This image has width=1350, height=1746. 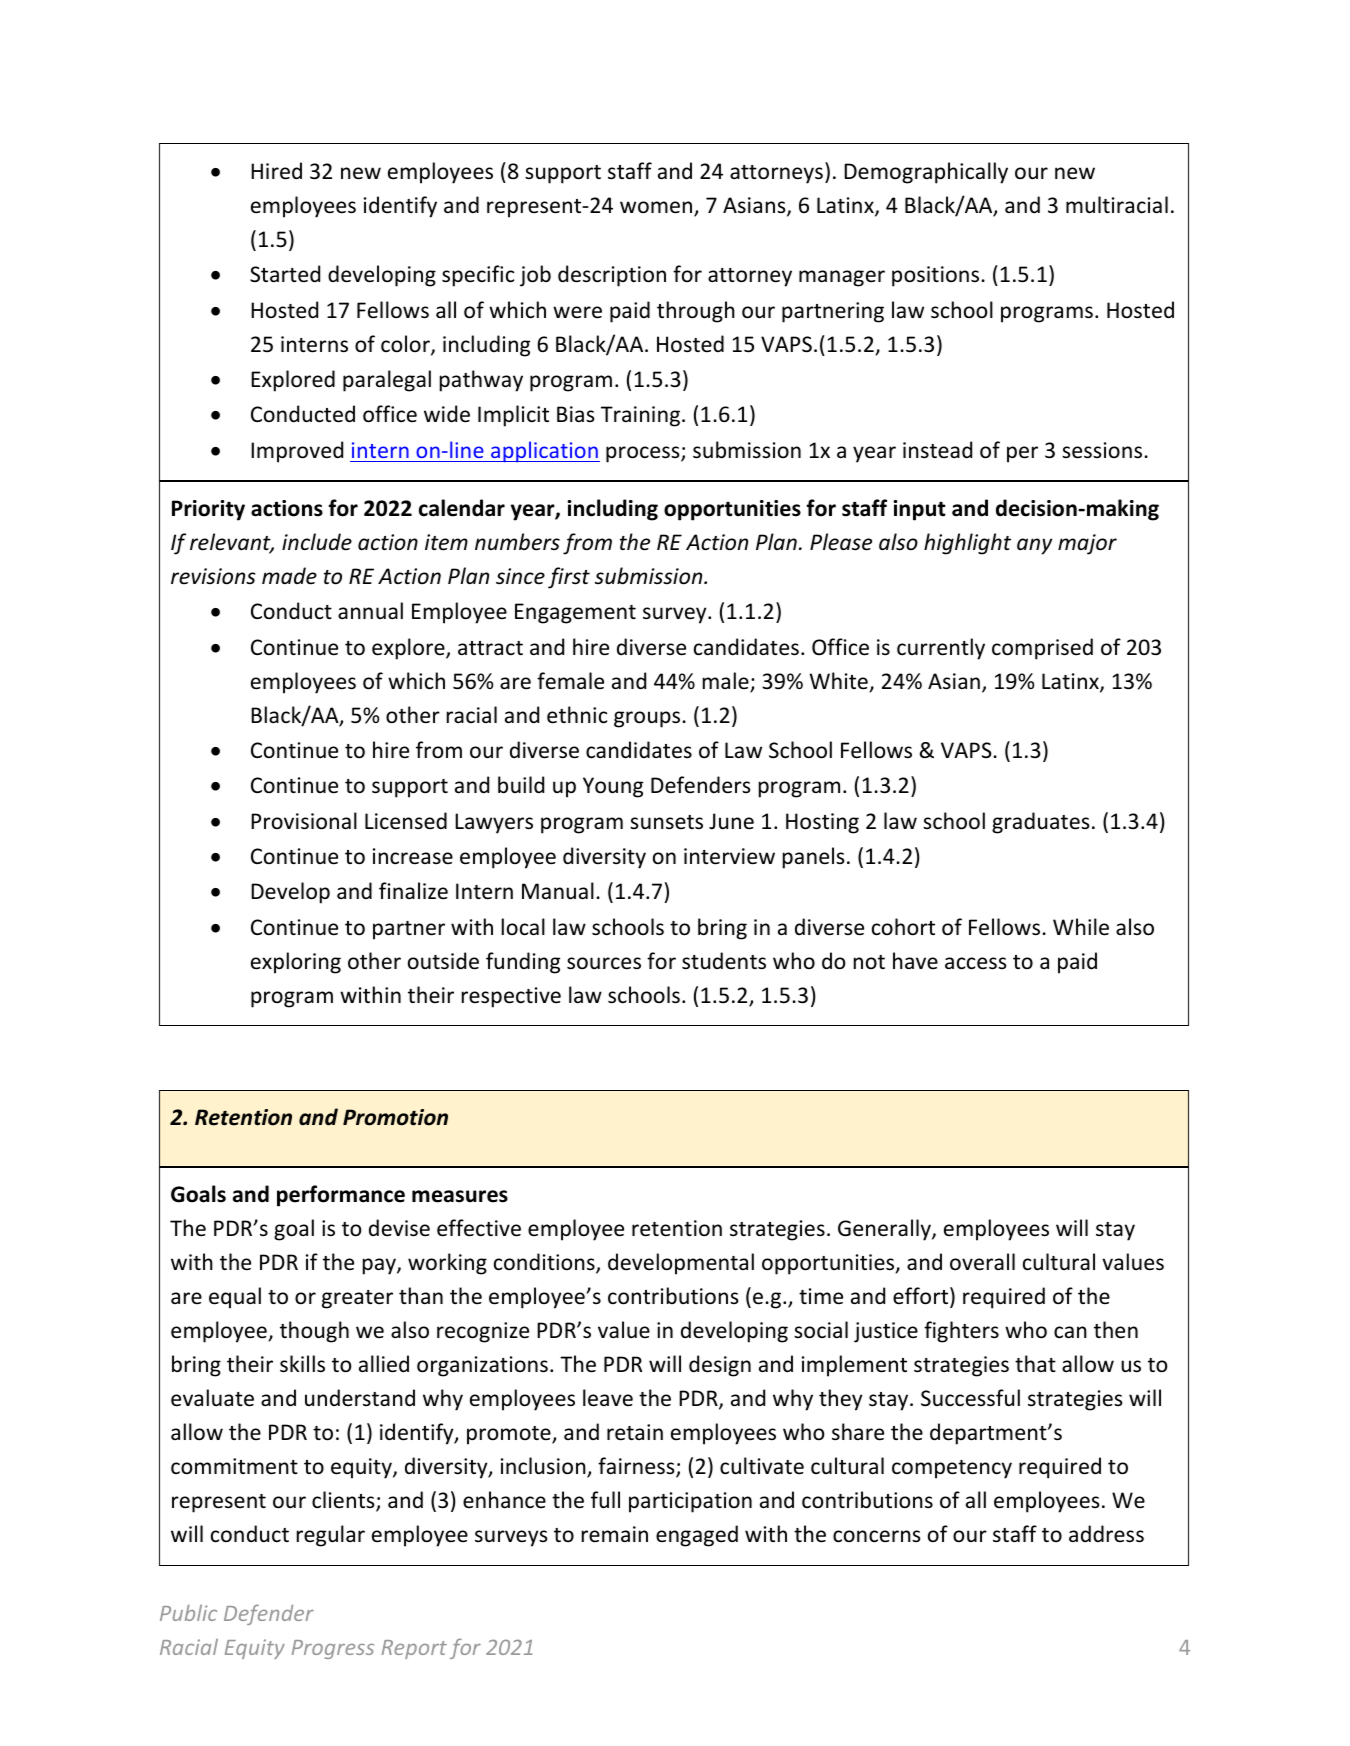 I want to click on Demographically, so click(x=926, y=173).
